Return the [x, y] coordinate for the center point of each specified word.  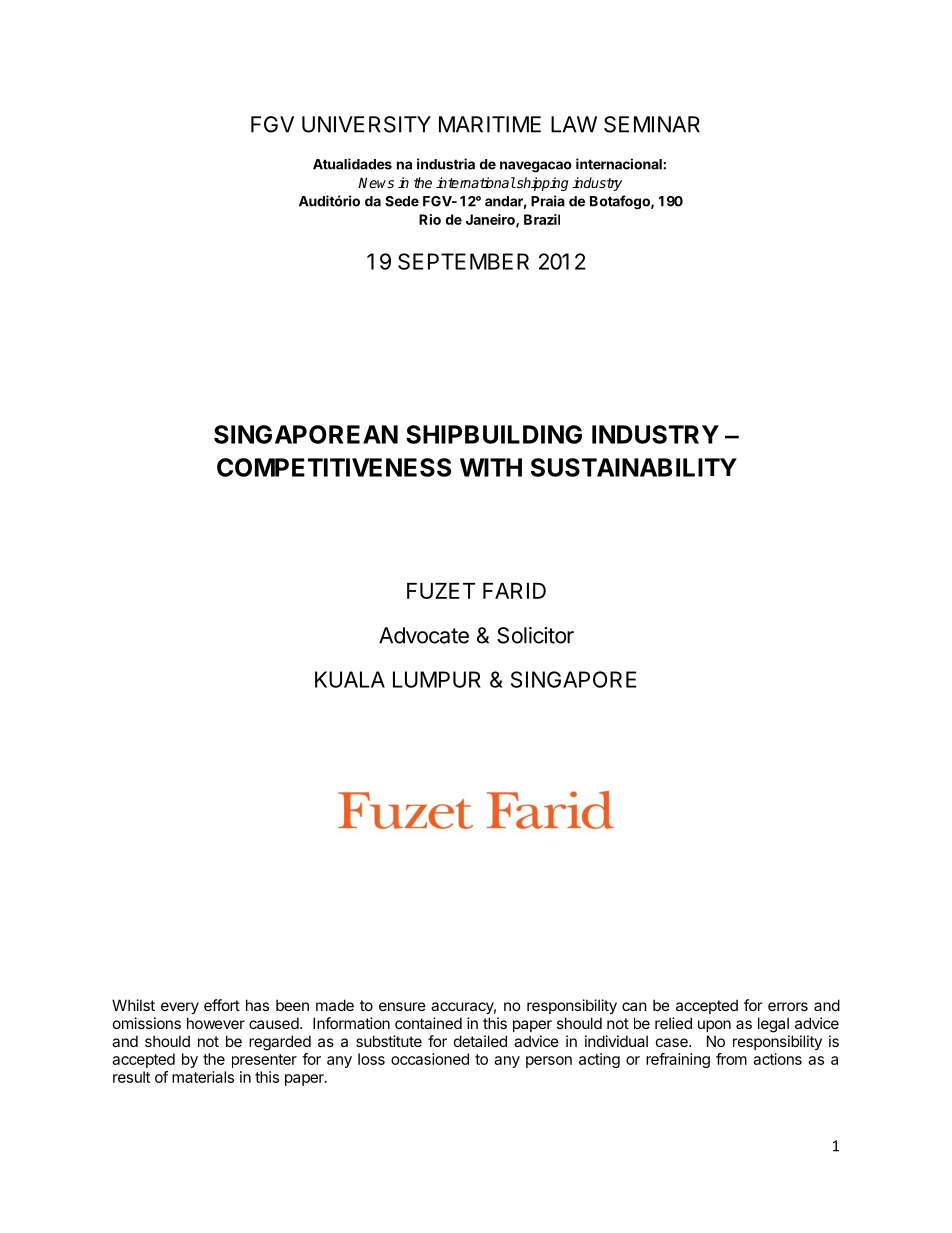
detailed [480, 1041]
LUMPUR [437, 679]
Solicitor [535, 635]
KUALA [350, 679]
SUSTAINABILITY [634, 467]
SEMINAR [652, 124]
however [216, 1023]
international [476, 182]
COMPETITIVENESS [334, 467]
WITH [491, 467]
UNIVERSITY [366, 124]
